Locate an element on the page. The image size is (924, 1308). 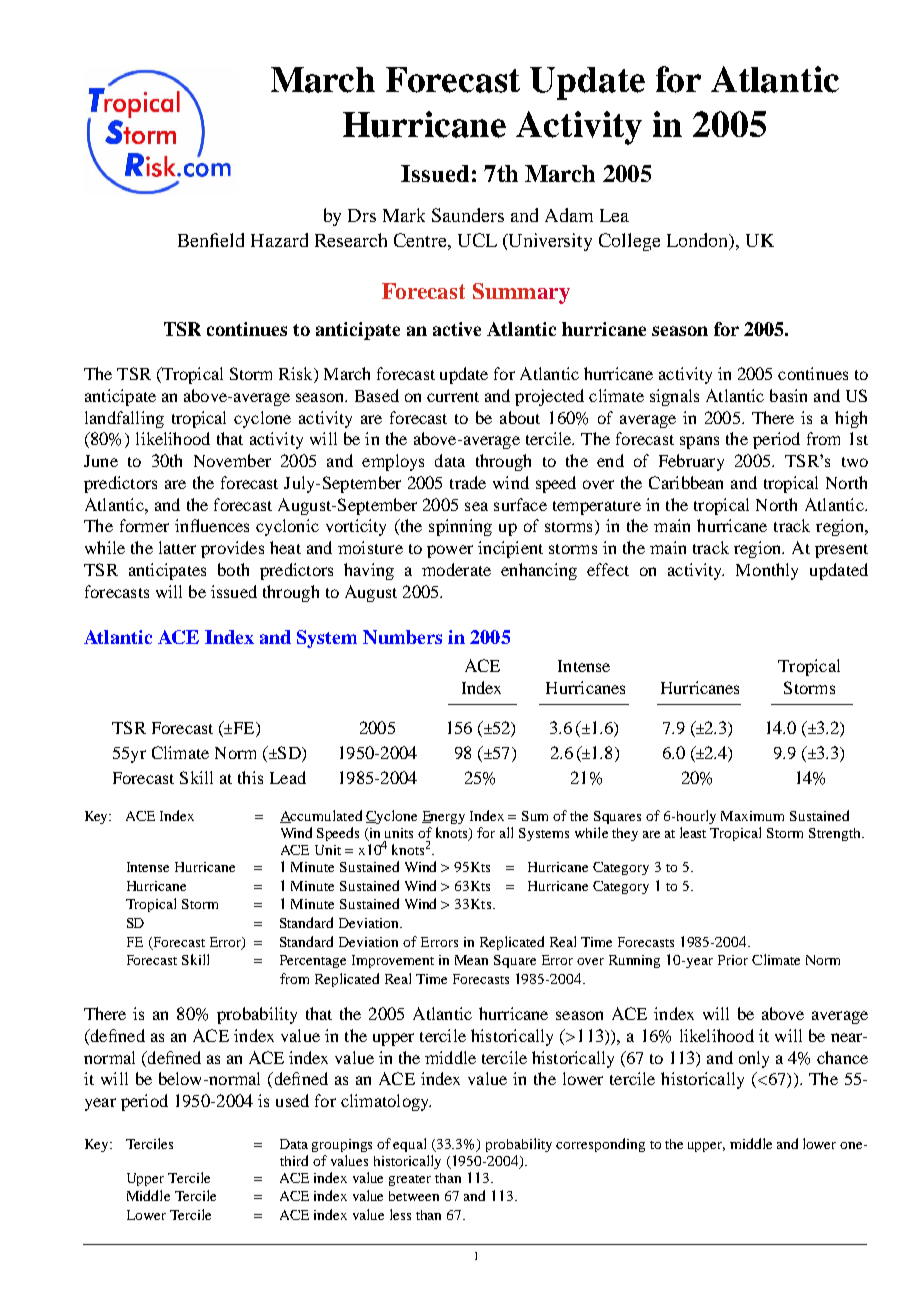
corresponding is located at coordinates (600, 1145).
